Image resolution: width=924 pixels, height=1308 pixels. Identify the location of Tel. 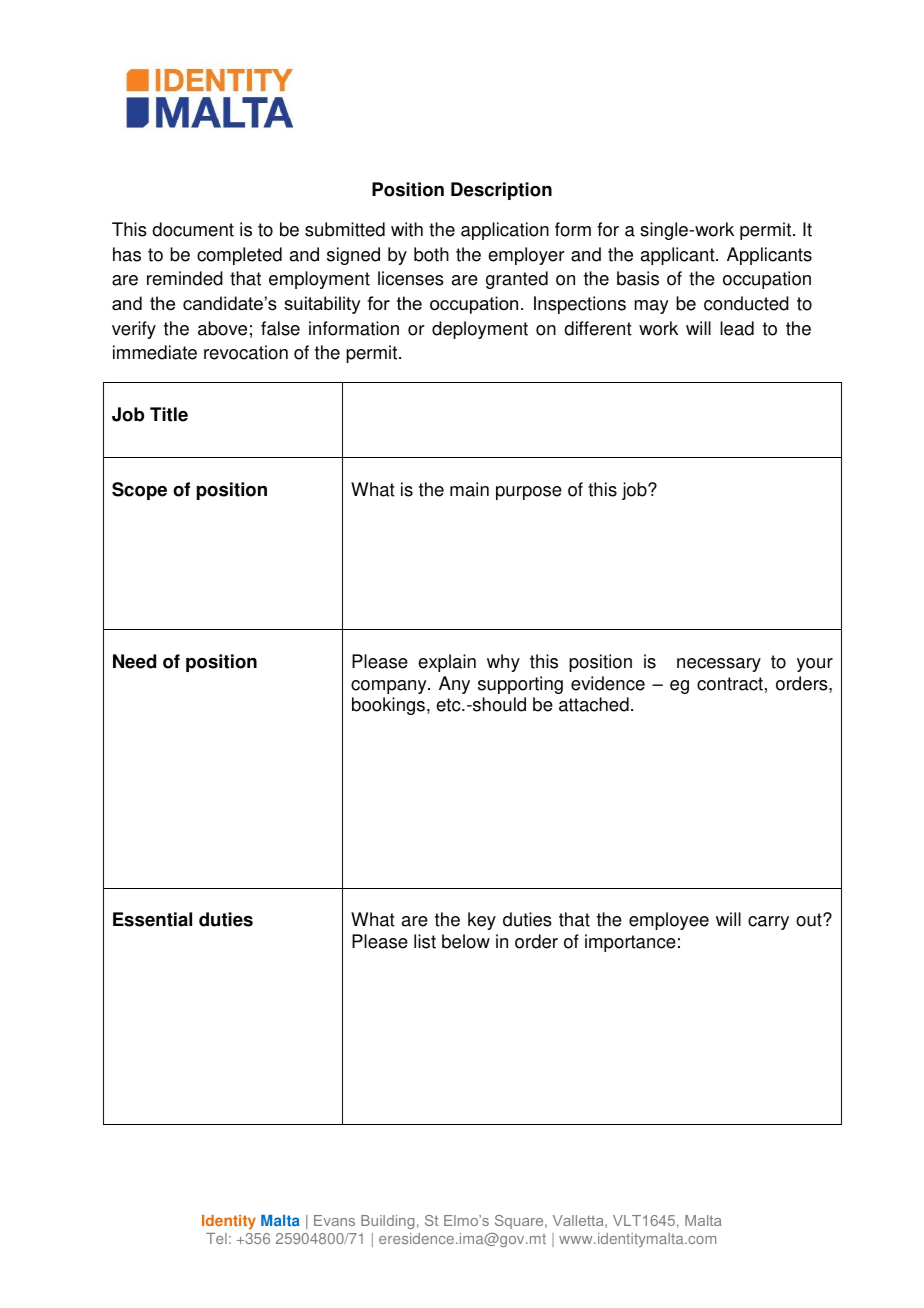
(216, 1238).
